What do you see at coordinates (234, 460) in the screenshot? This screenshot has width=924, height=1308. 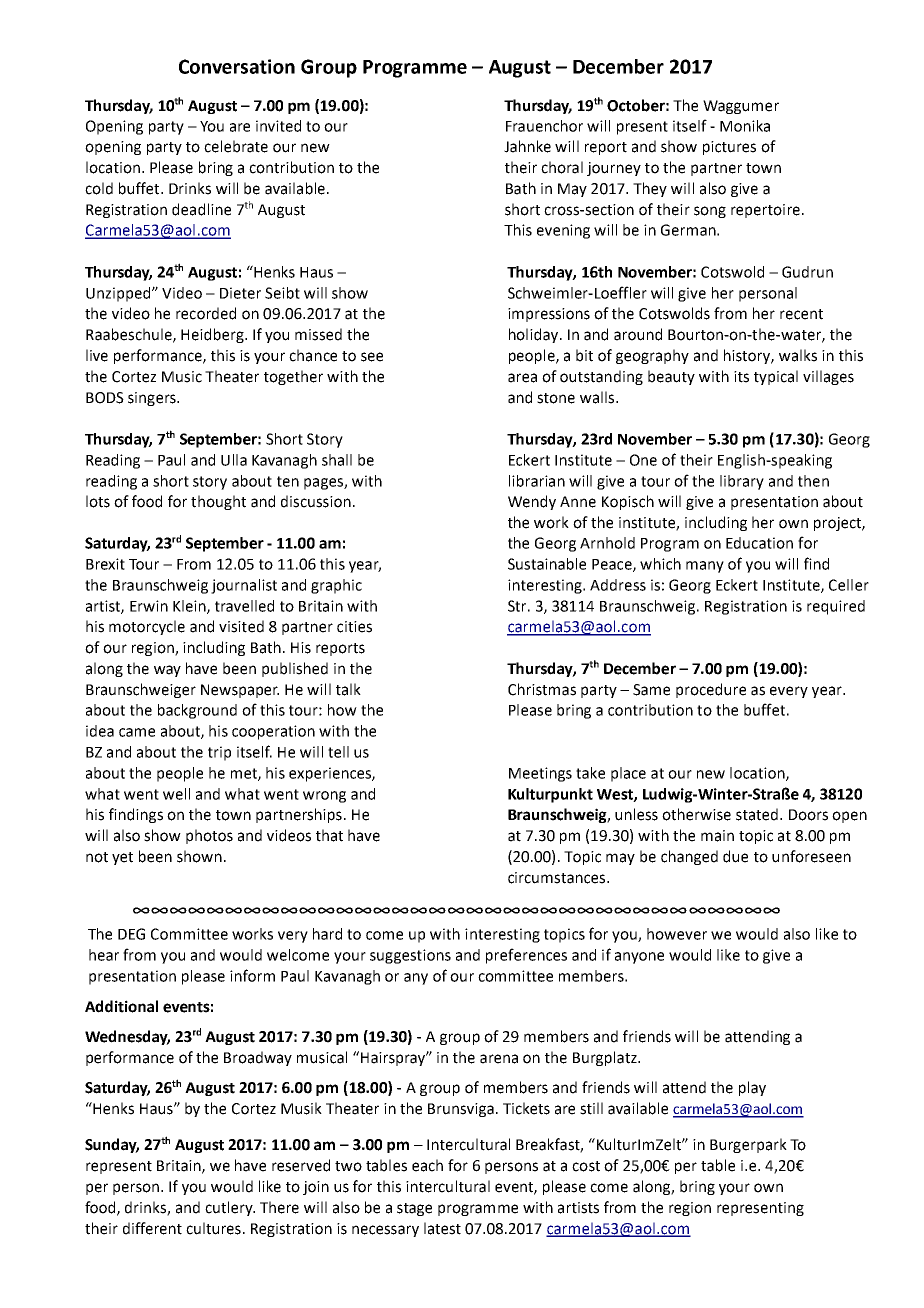 I see `Ulla` at bounding box center [234, 460].
